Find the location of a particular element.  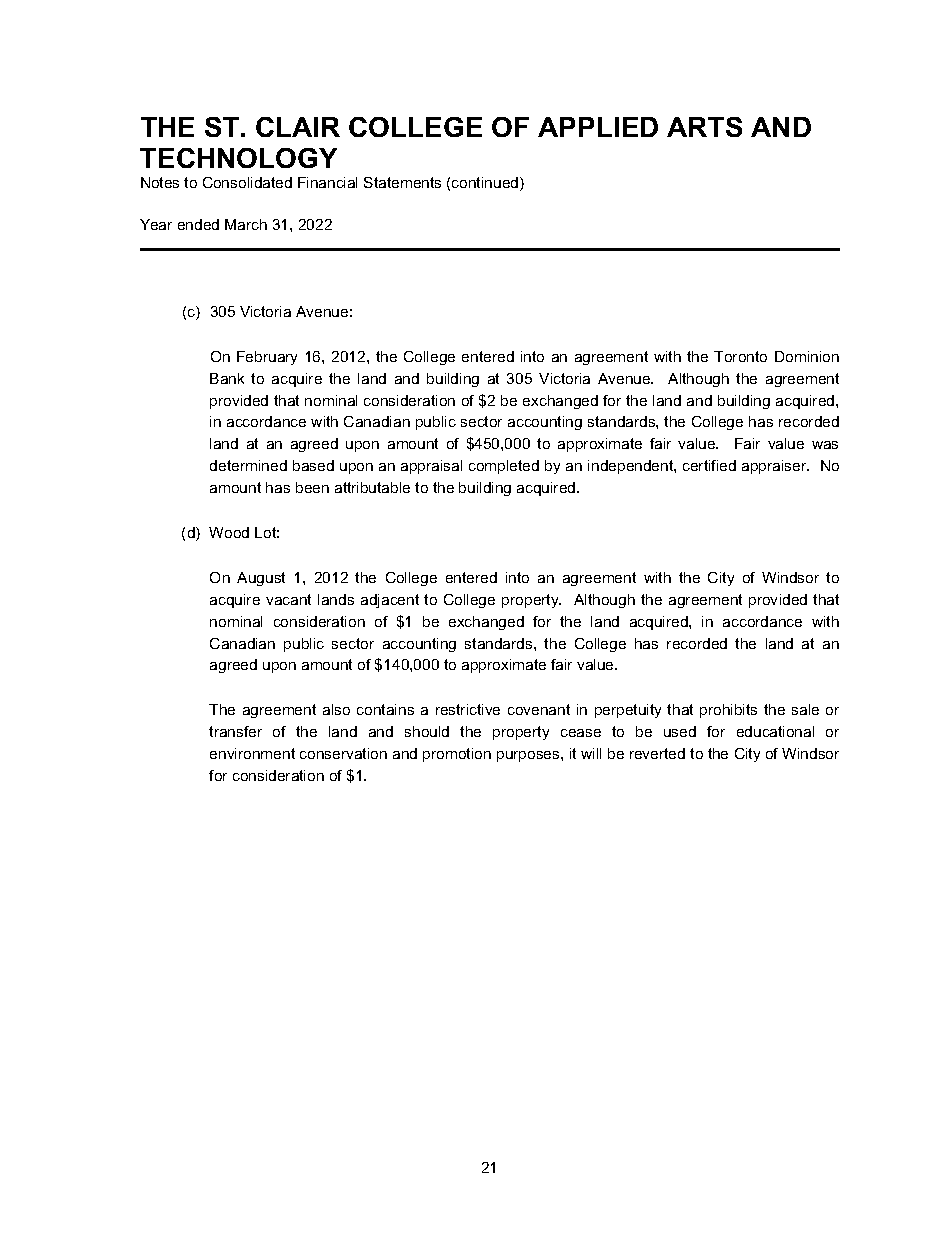

ARTS is located at coordinates (704, 127).
